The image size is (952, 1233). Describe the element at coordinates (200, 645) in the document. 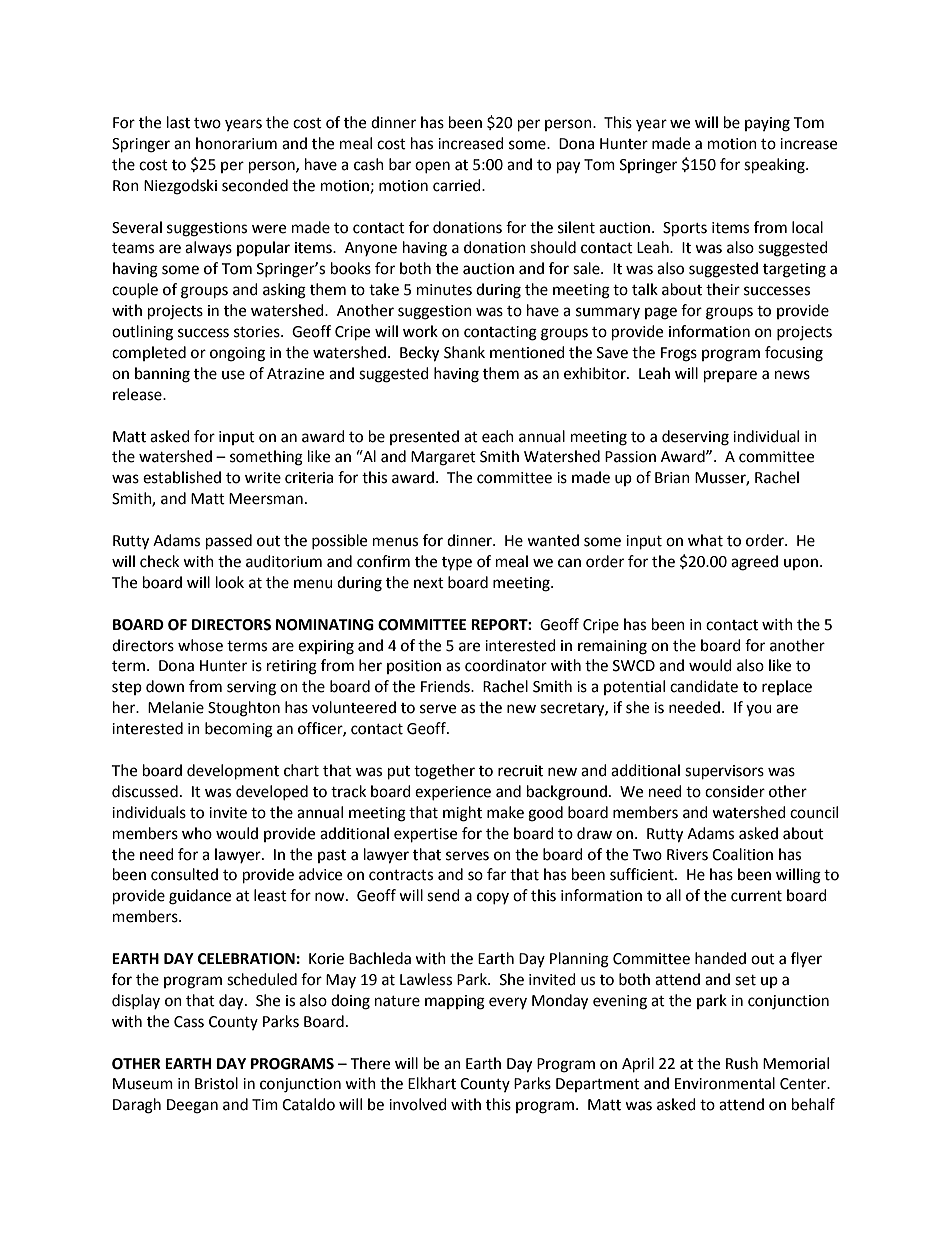

I see `whose` at that location.
